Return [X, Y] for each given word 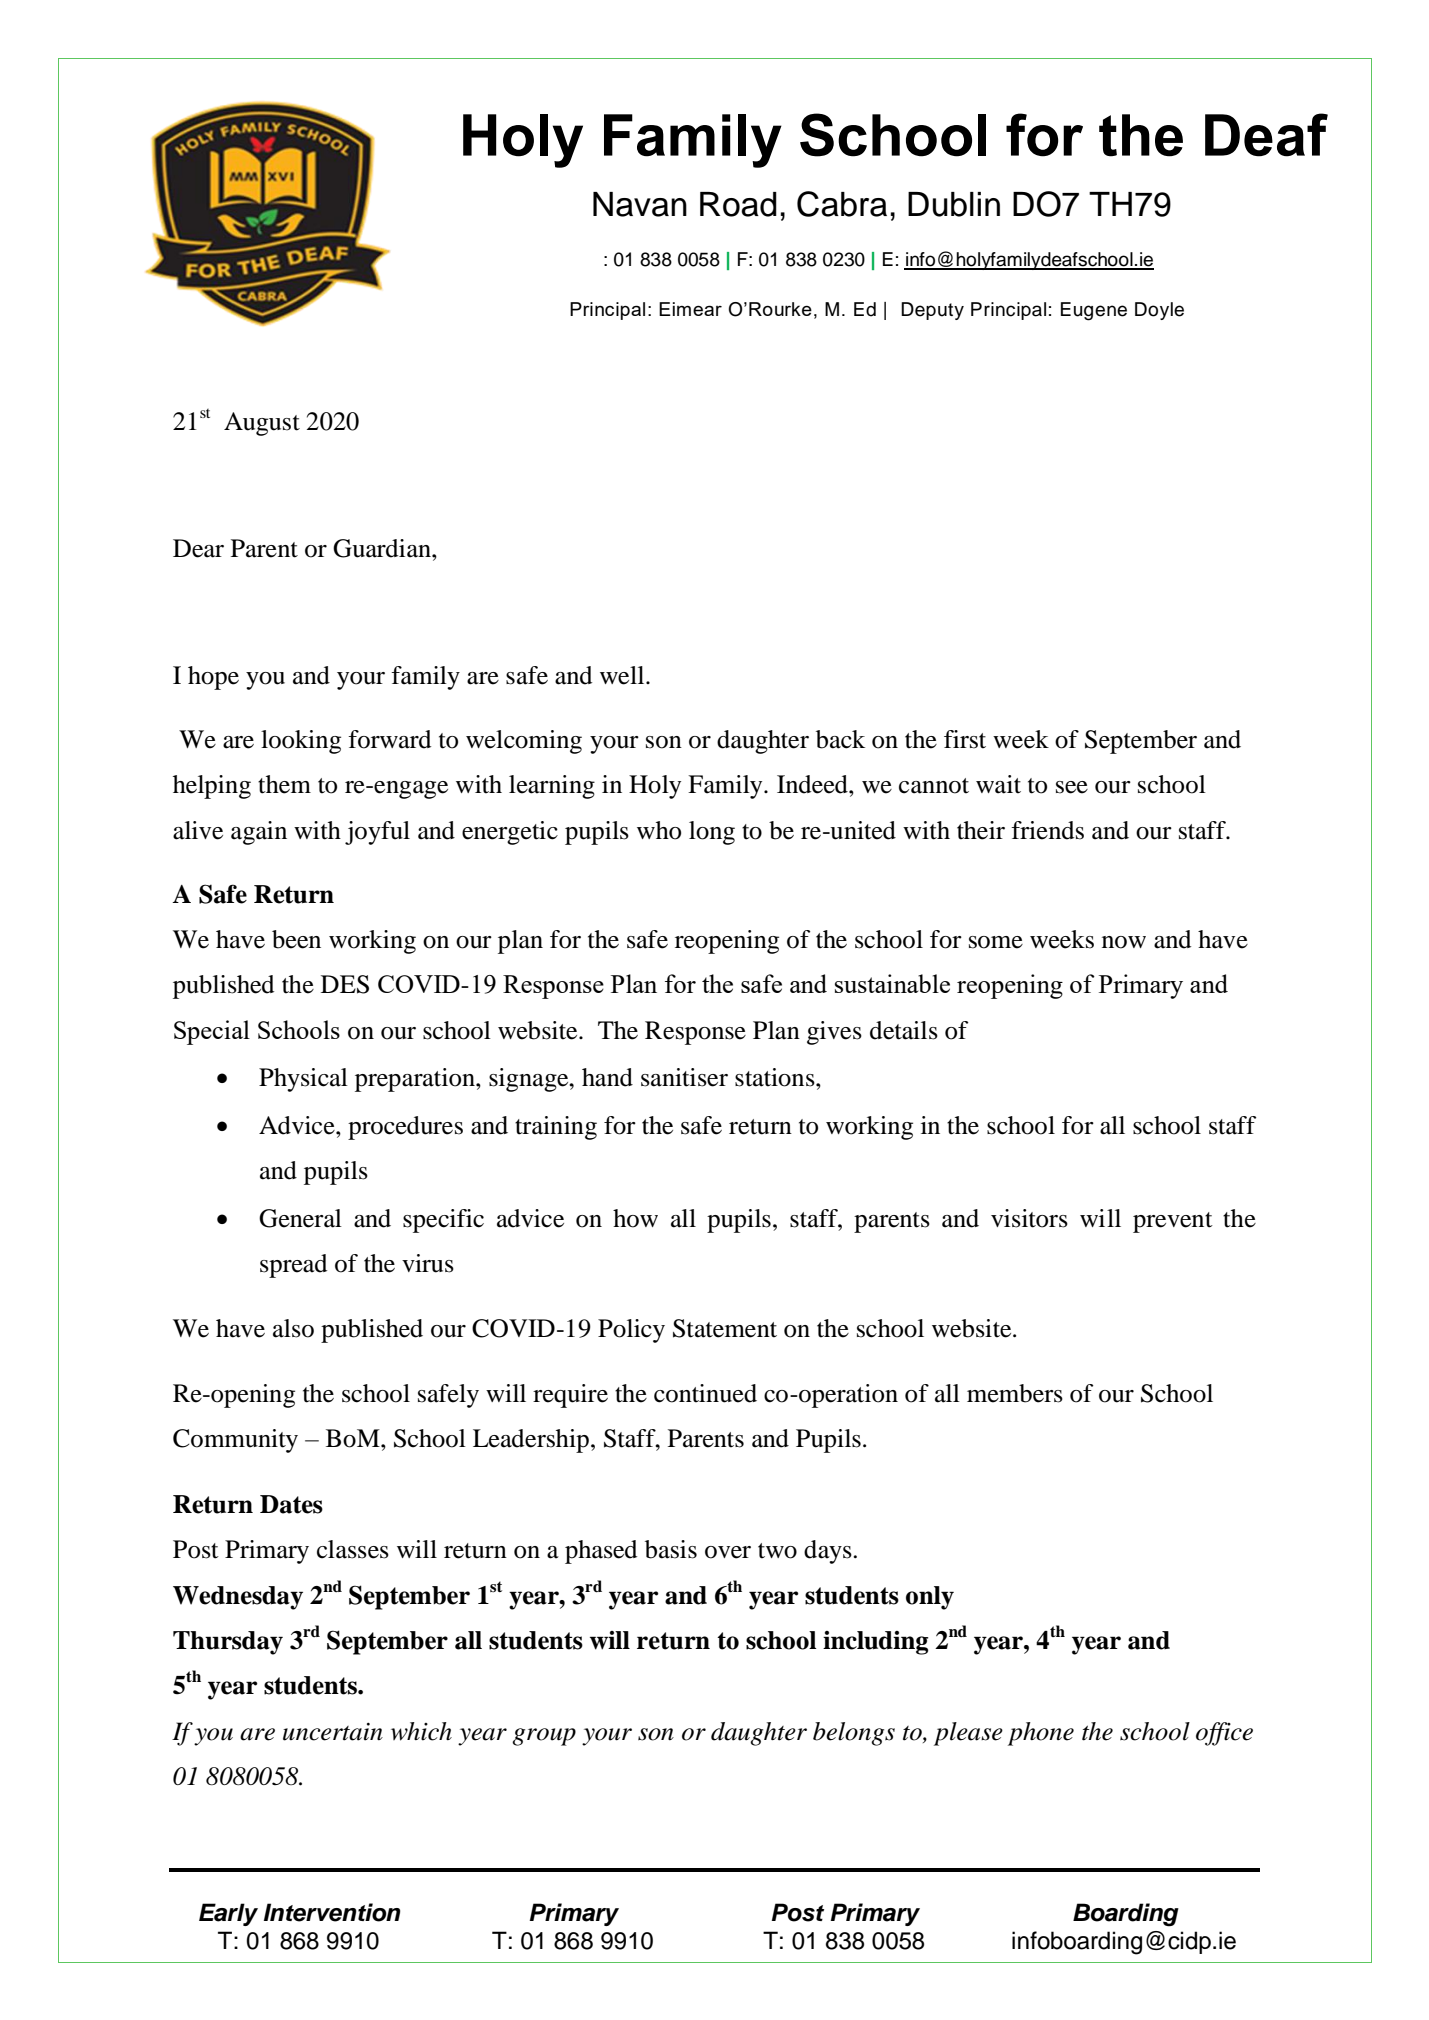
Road [738, 204]
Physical [303, 1080]
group [544, 1737]
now [1124, 942]
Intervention [332, 1912]
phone [1041, 1734]
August [262, 424]
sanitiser [684, 1077]
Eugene [1094, 311]
